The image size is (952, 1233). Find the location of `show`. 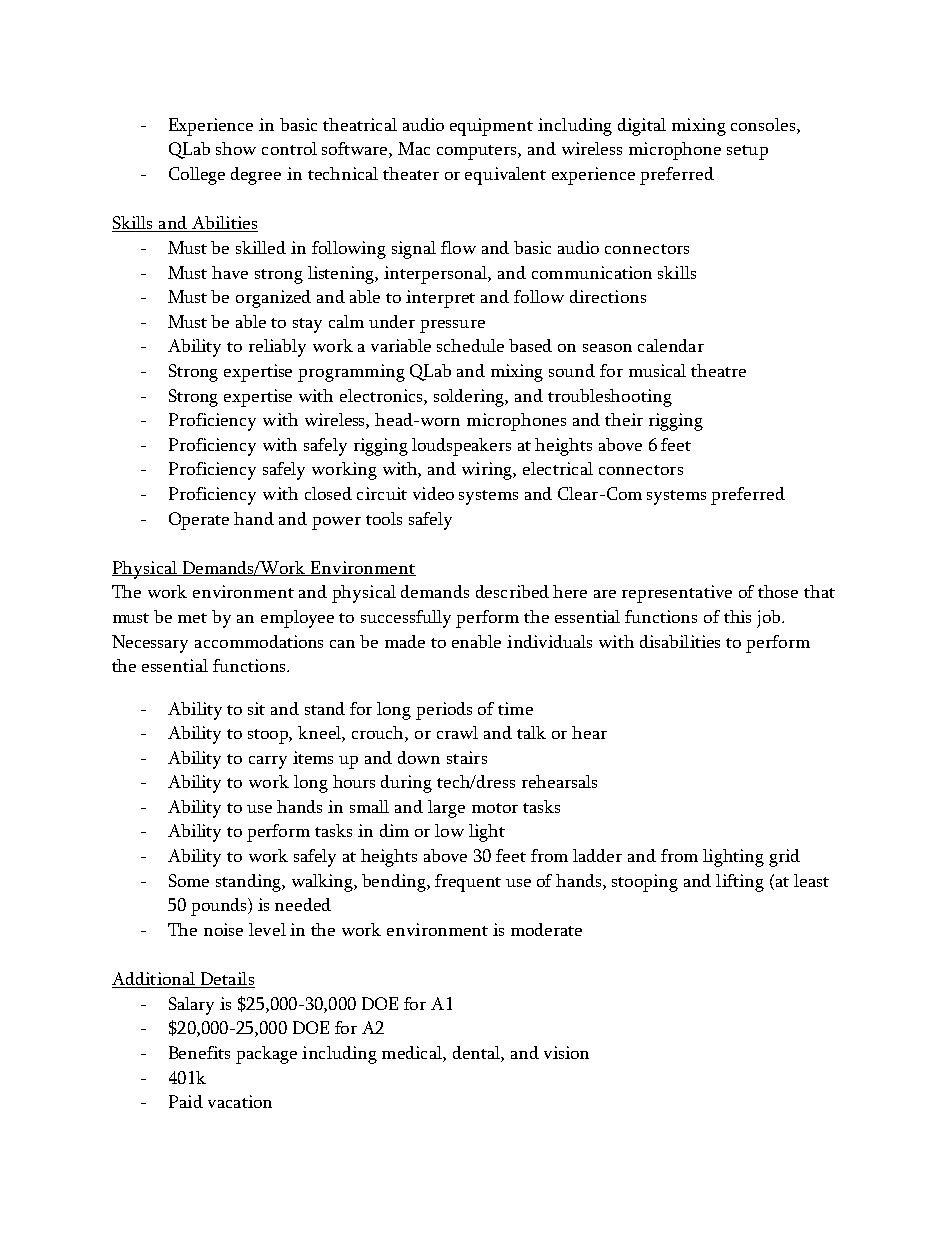

show is located at coordinates (236, 148).
